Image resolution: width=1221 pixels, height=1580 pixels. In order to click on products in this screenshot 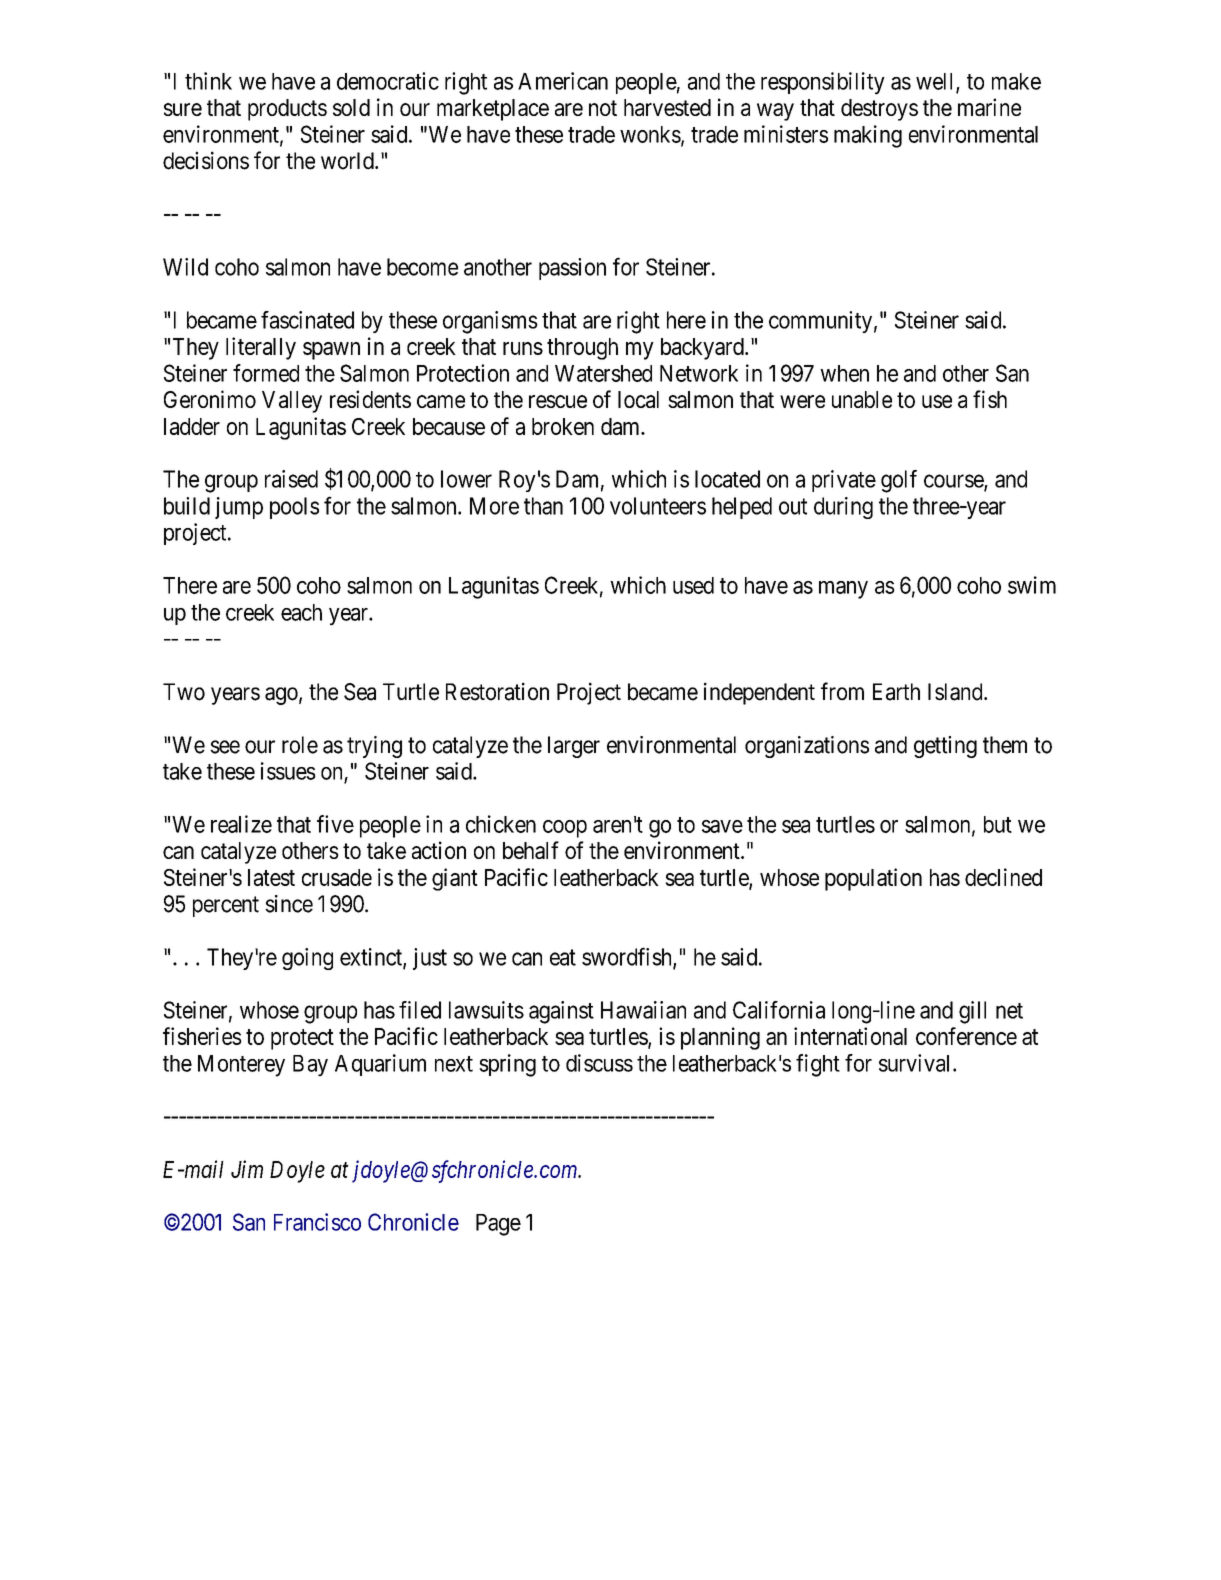, I will do `click(287, 110)`.
